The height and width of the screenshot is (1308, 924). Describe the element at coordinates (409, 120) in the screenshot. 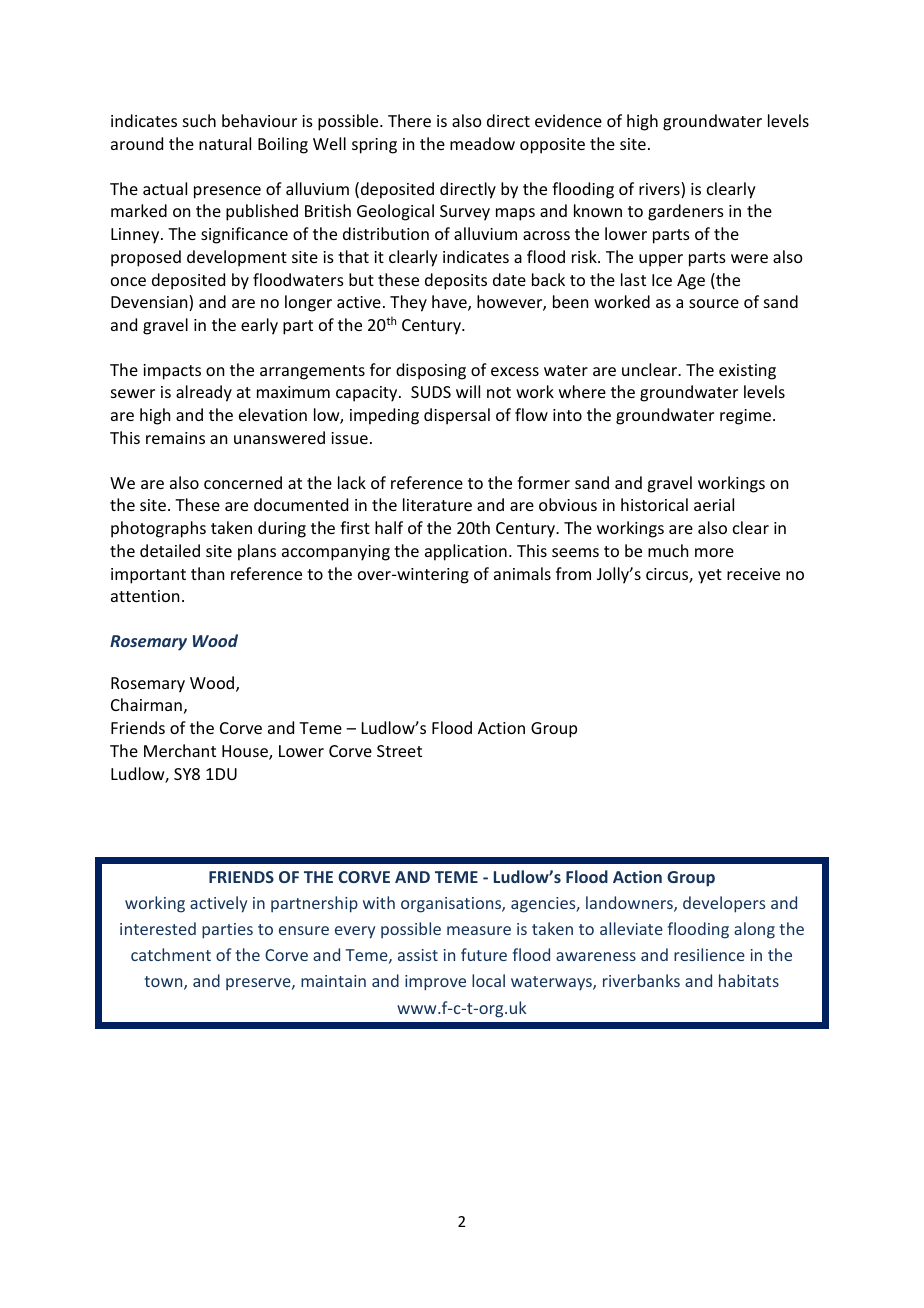

I see `There` at that location.
